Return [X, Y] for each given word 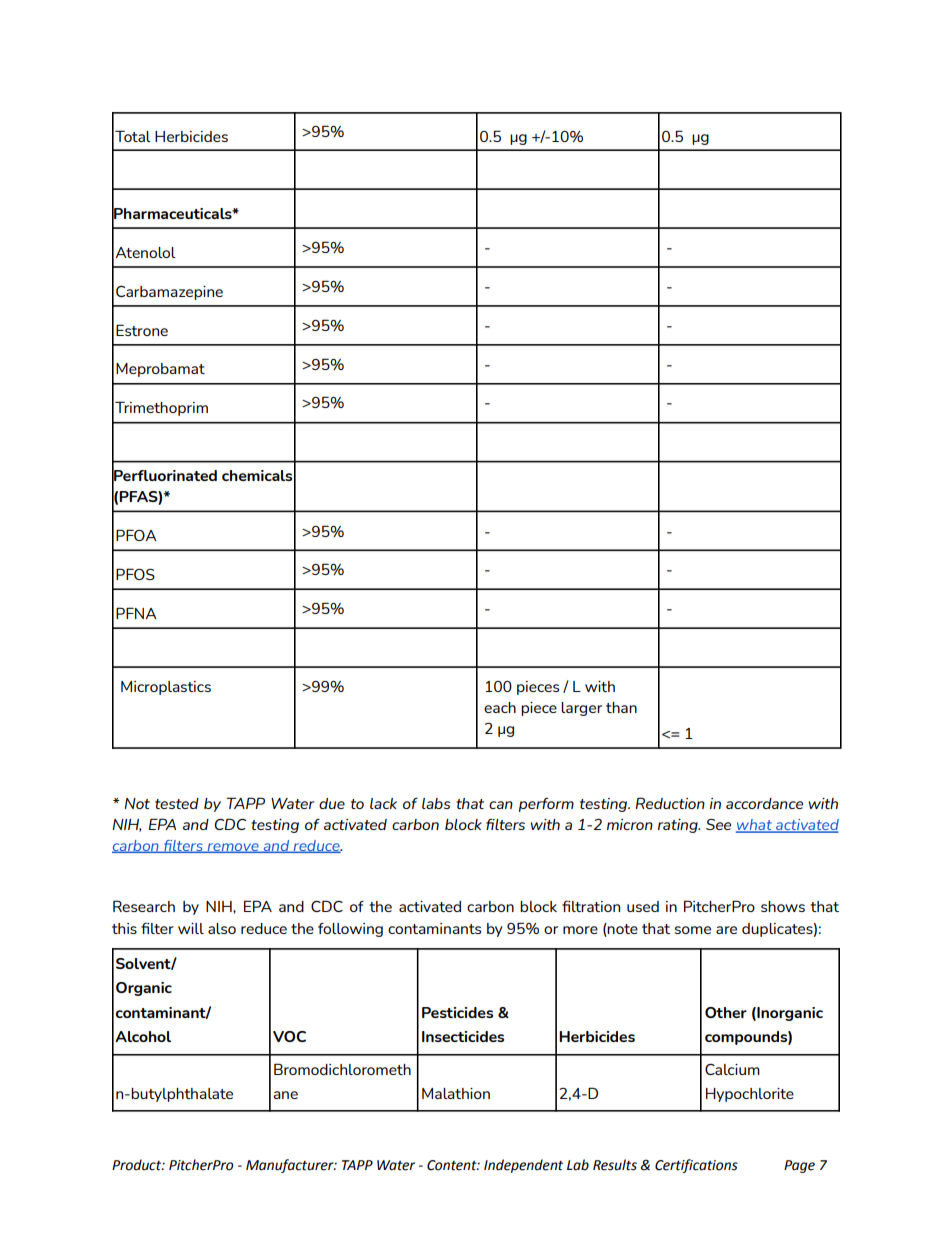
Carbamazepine [169, 293]
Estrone [142, 330]
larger [581, 709]
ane [285, 1095]
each [500, 707]
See [718, 824]
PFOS [135, 574]
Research [144, 906]
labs [436, 803]
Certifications [696, 1166]
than [621, 707]
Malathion [456, 1093]
